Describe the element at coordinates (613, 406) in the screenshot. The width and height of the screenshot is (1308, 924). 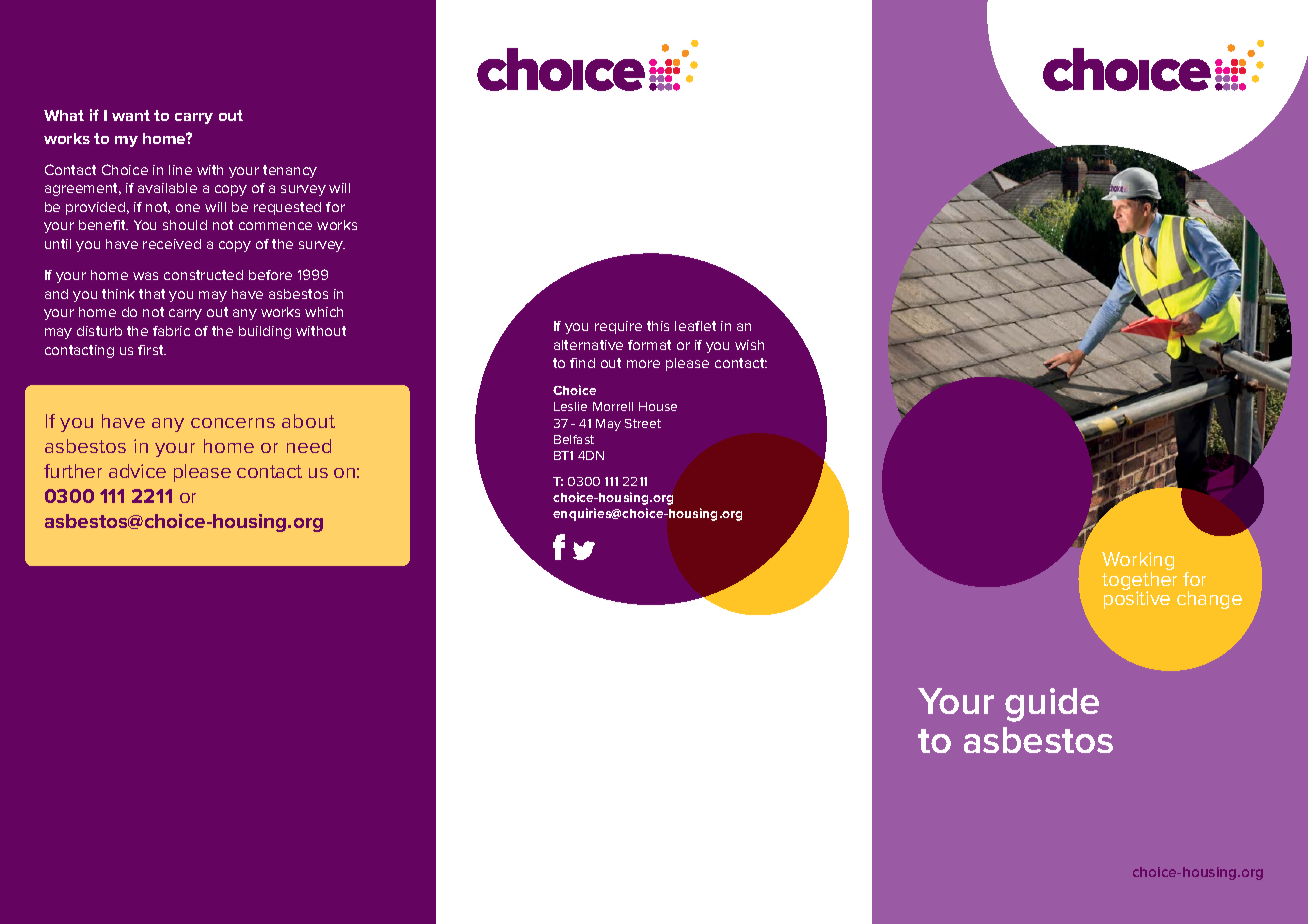
I see `Morrell` at that location.
